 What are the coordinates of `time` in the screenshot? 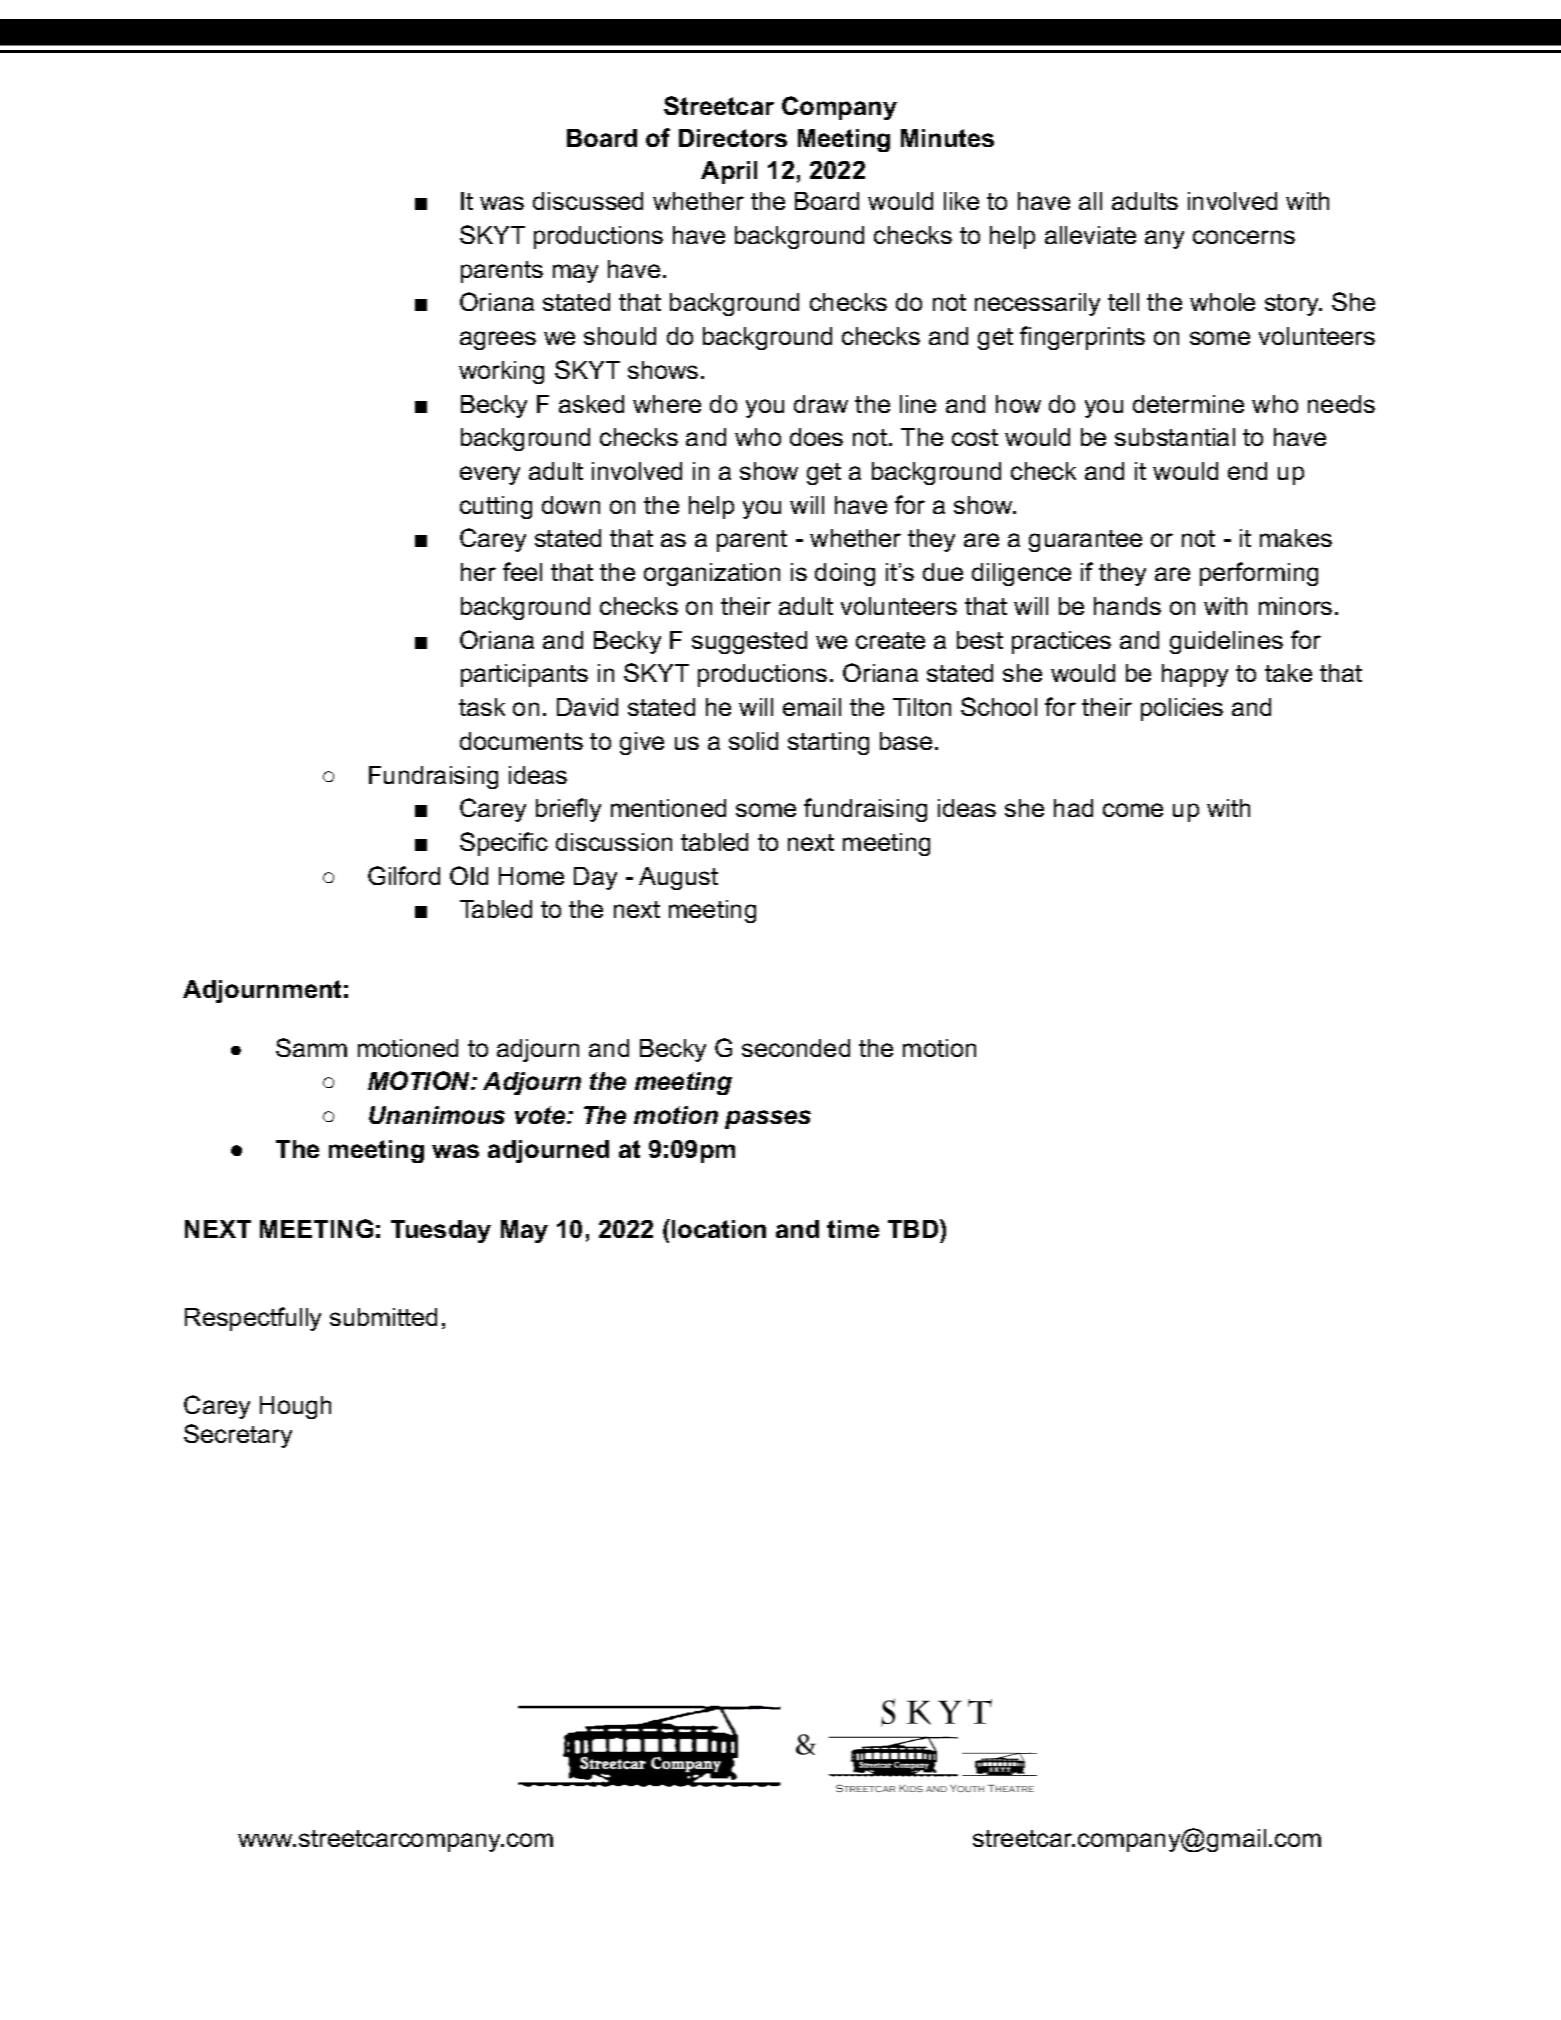 It's located at (853, 1229).
